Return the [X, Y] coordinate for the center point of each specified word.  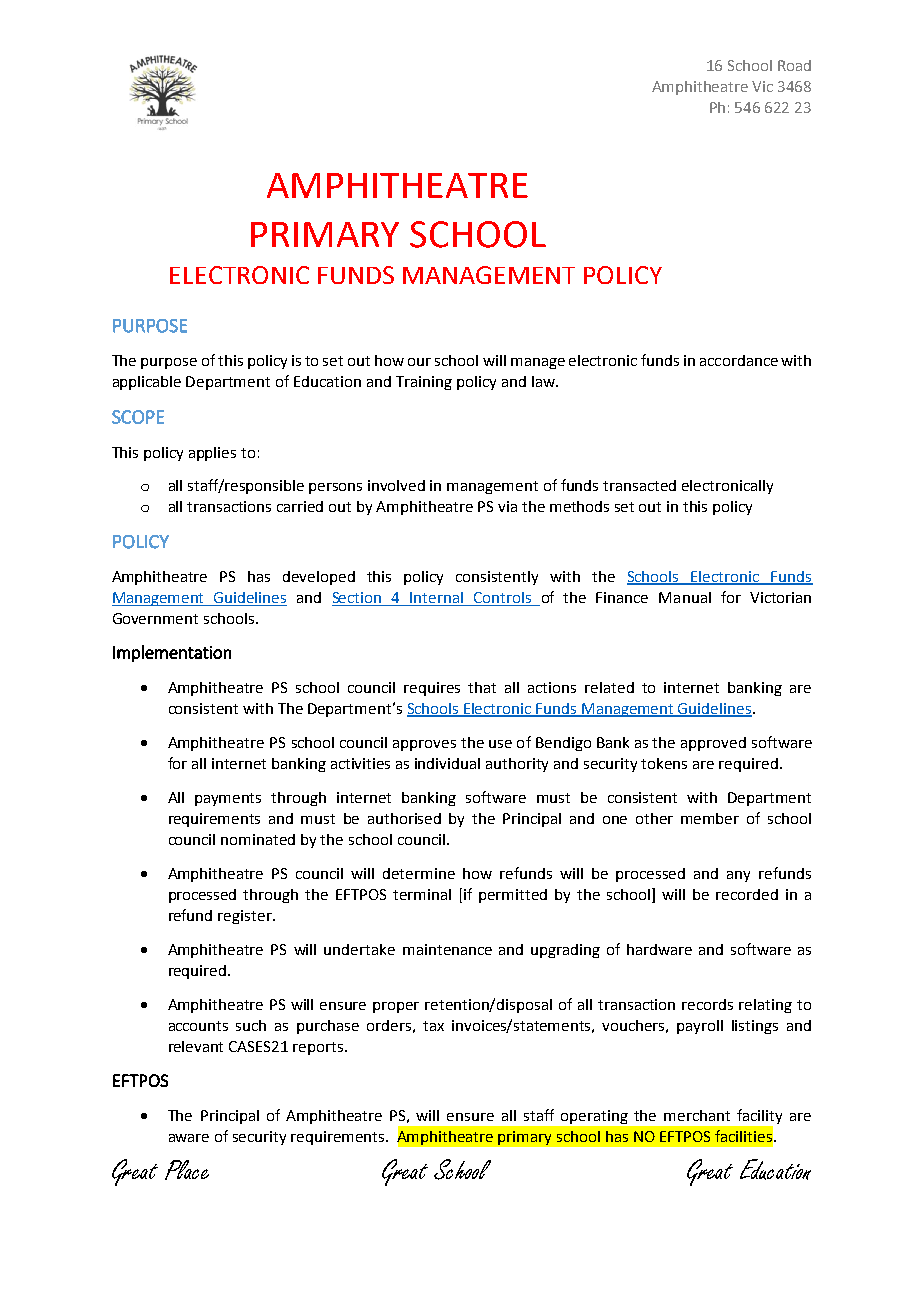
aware [189, 1138]
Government [155, 618]
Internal [436, 597]
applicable [147, 383]
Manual [685, 597]
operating [594, 1117]
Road [794, 65]
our [419, 362]
